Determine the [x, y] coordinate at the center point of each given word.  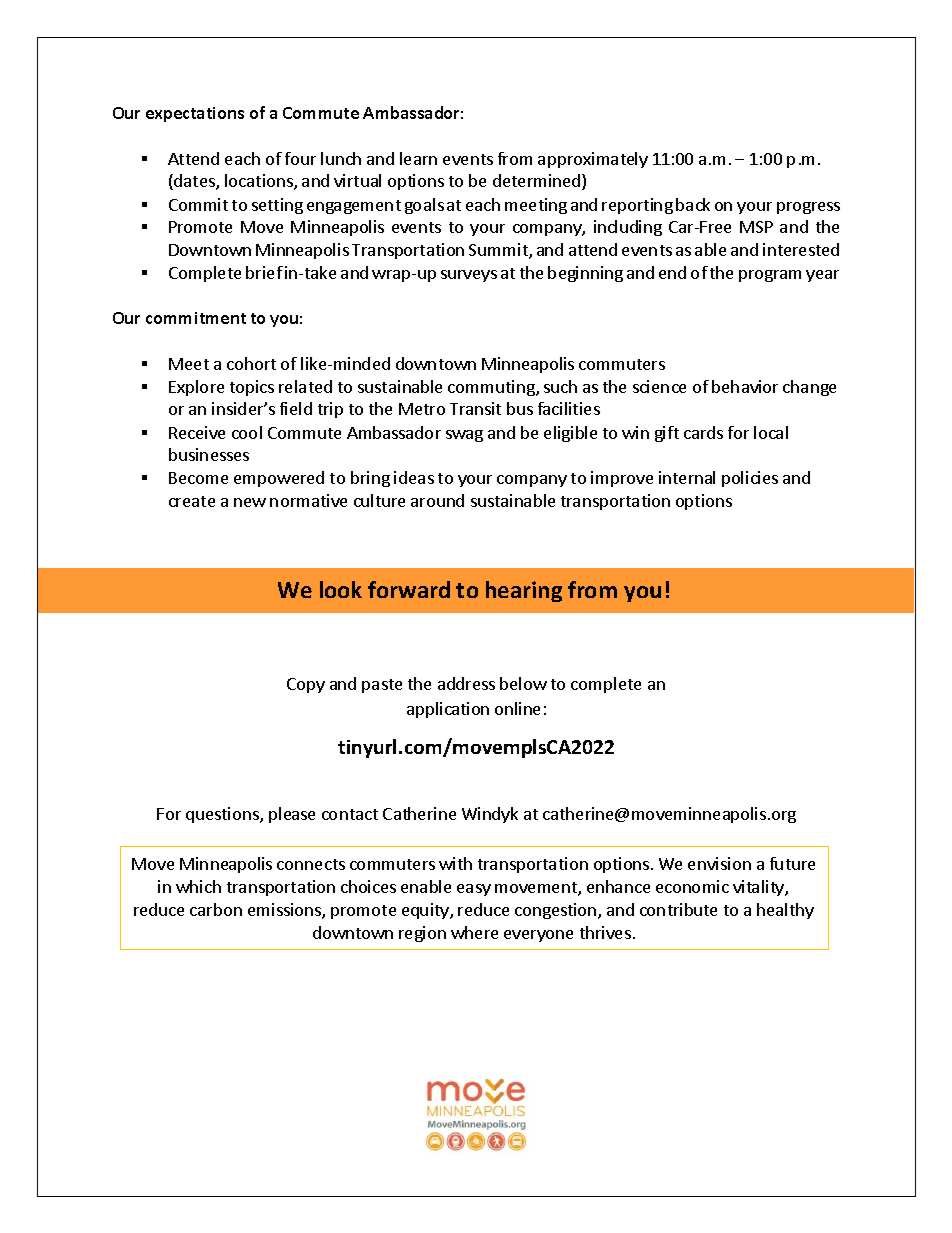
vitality [759, 888]
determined [536, 180]
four [300, 158]
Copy [306, 685]
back [693, 204]
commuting [492, 388]
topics [252, 388]
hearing [524, 591]
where [474, 932]
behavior [745, 386]
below [523, 683]
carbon [216, 909]
